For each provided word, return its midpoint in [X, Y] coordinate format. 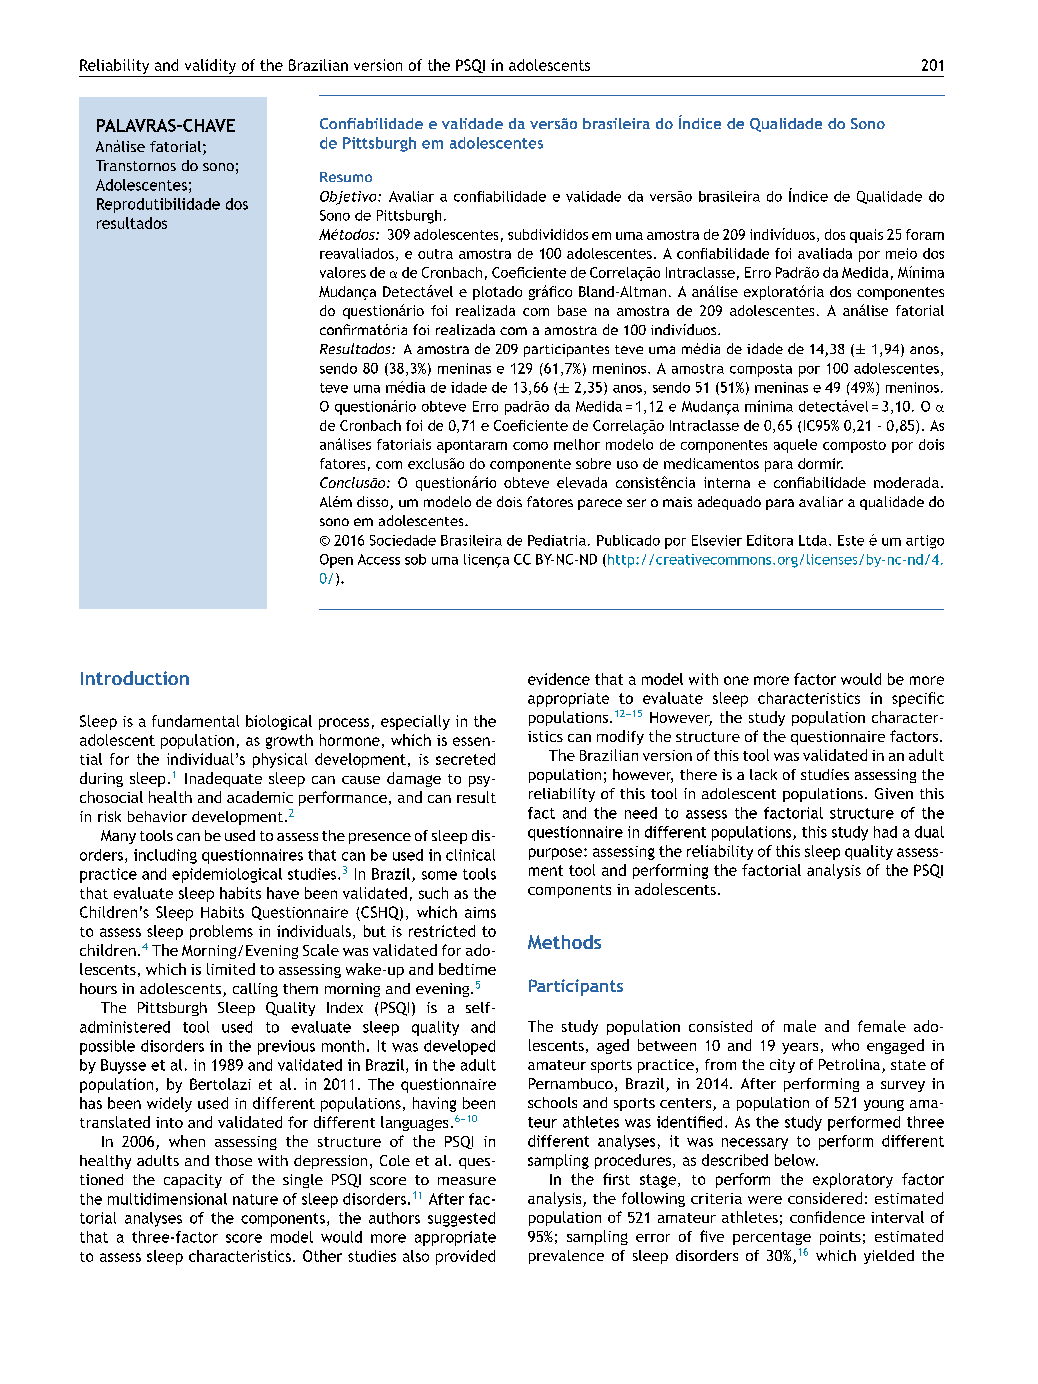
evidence [559, 679]
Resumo [346, 177]
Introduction [135, 678]
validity [210, 66]
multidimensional [167, 1199]
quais [866, 236]
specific [918, 699]
